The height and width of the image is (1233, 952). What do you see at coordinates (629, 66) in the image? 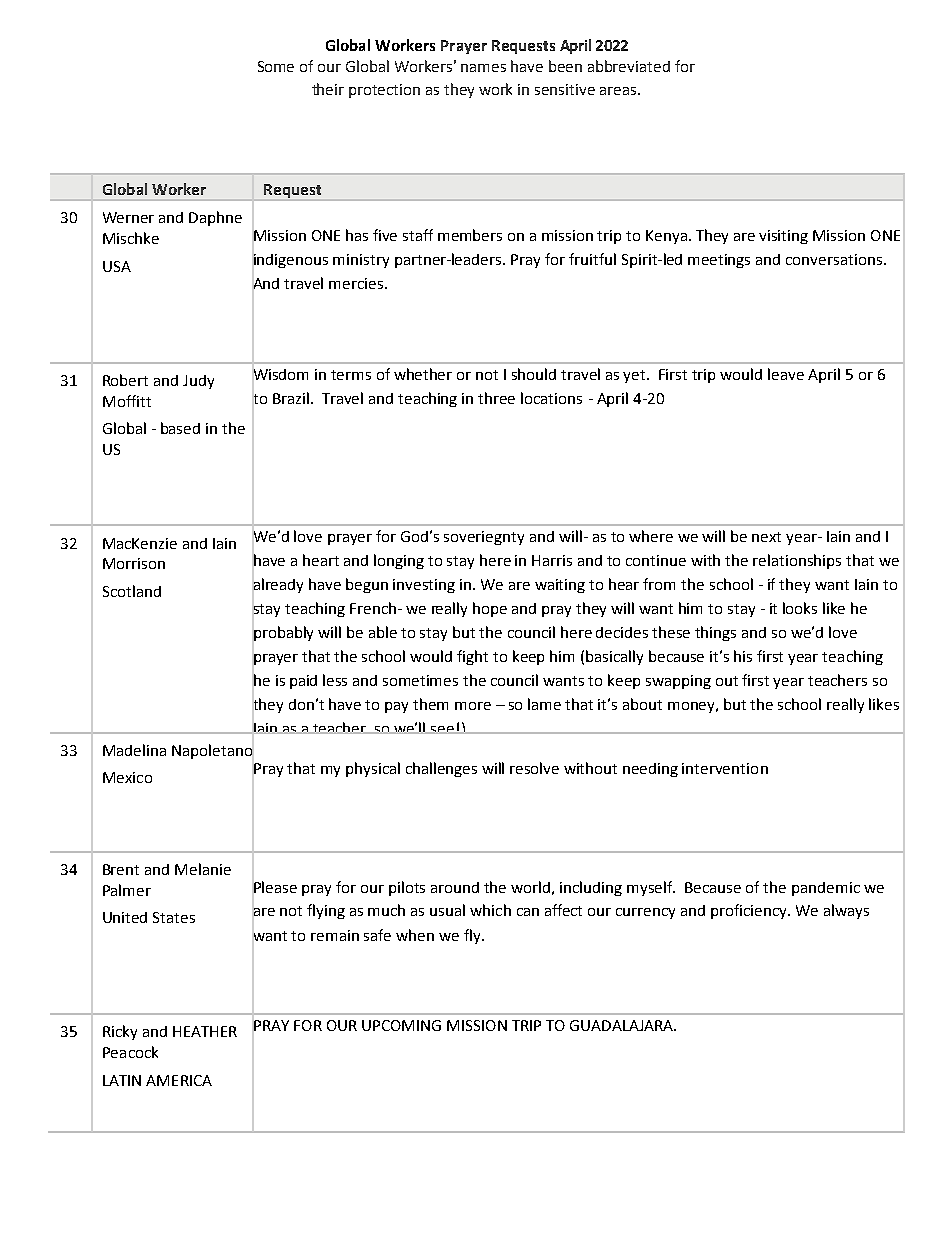
I see `abbreviated` at bounding box center [629, 66].
